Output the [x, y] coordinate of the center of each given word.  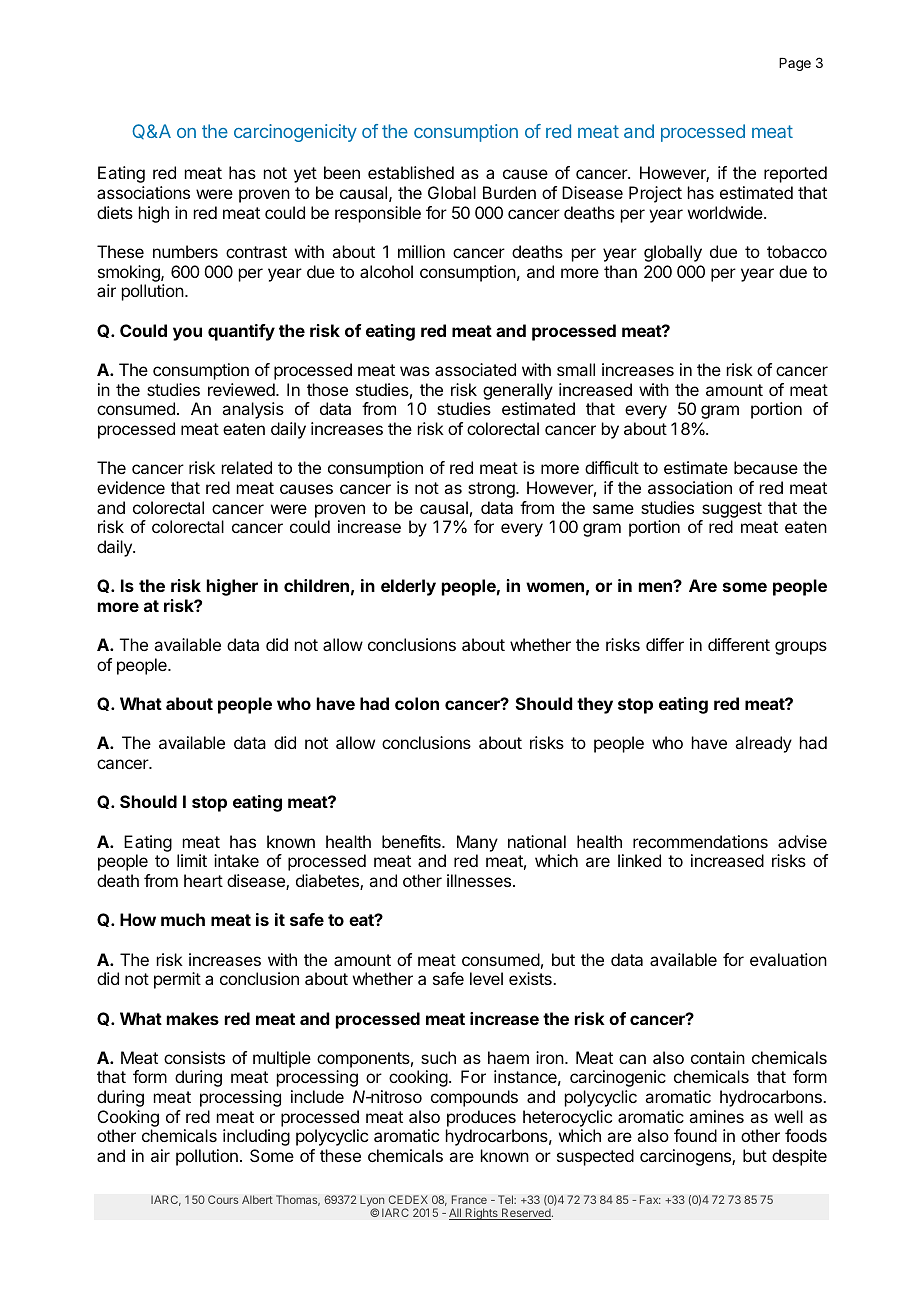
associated [475, 369]
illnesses [479, 880]
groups [801, 648]
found [695, 1135]
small [576, 369]
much [183, 919]
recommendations [700, 841]
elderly [408, 587]
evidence [131, 487]
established [411, 172]
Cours [223, 1199]
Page [795, 64]
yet [305, 175]
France [469, 1199]
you [187, 334]
